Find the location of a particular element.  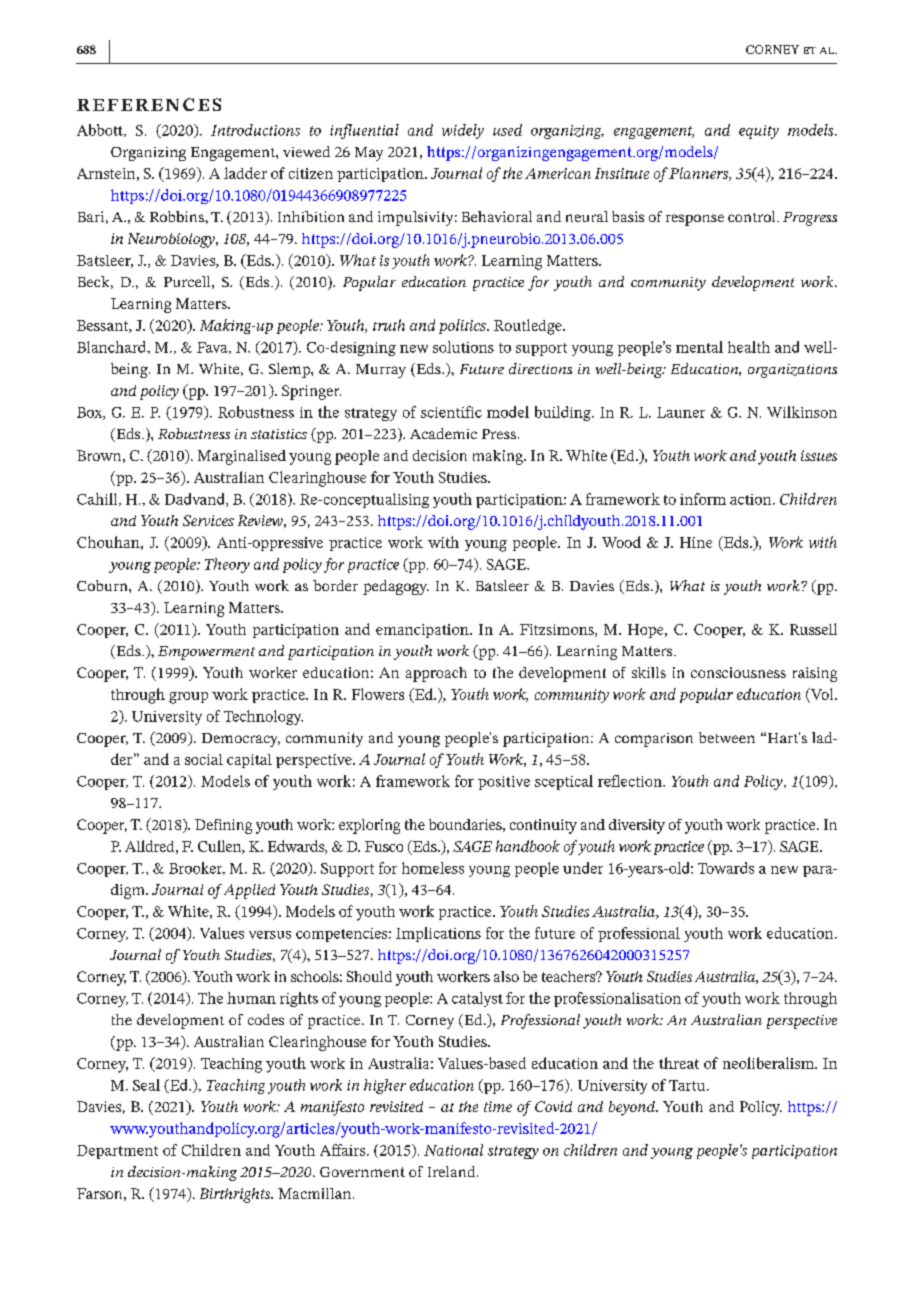

REFERENCES is located at coordinates (149, 104).
